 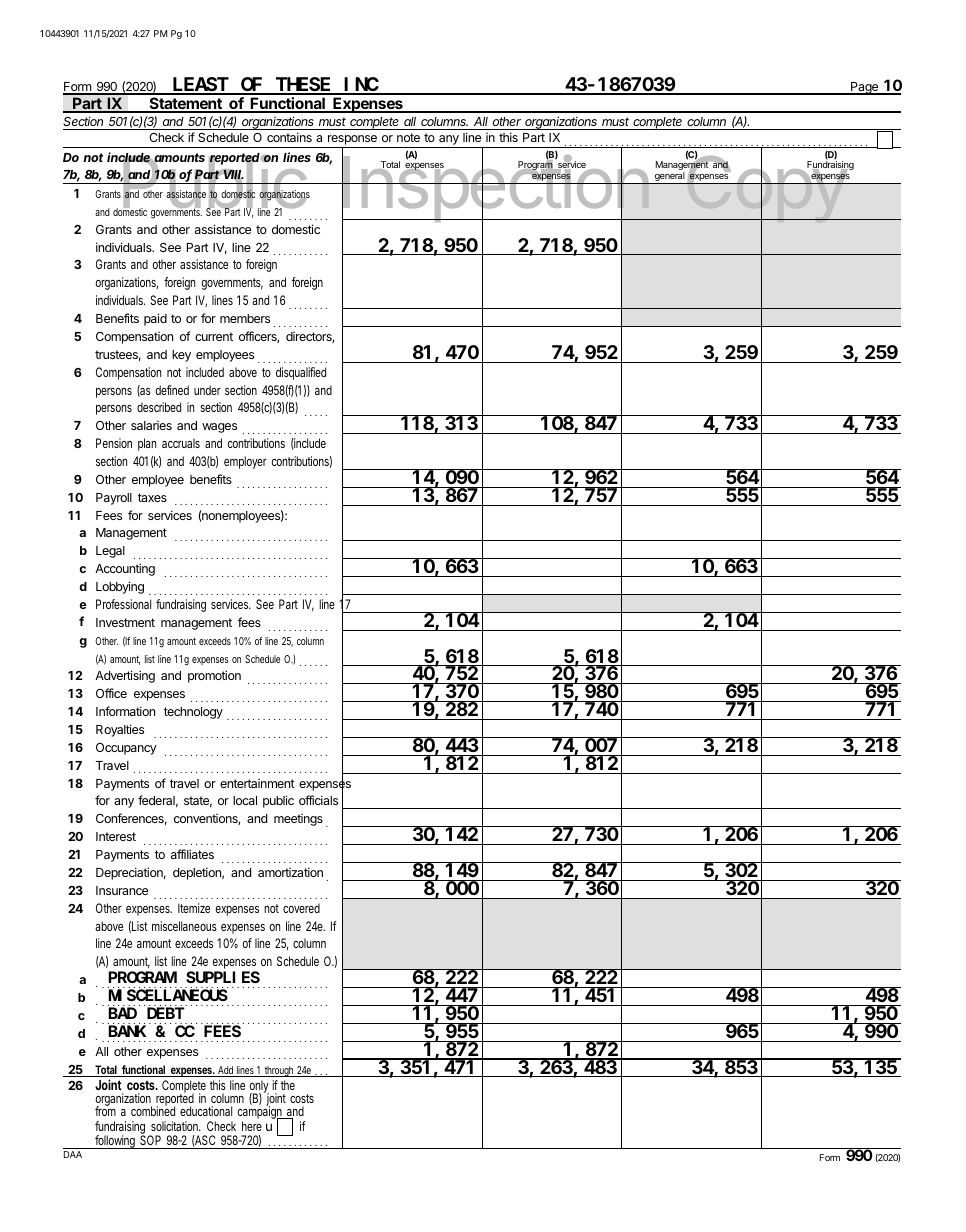 I want to click on solicitation, so click(x=175, y=1126).
